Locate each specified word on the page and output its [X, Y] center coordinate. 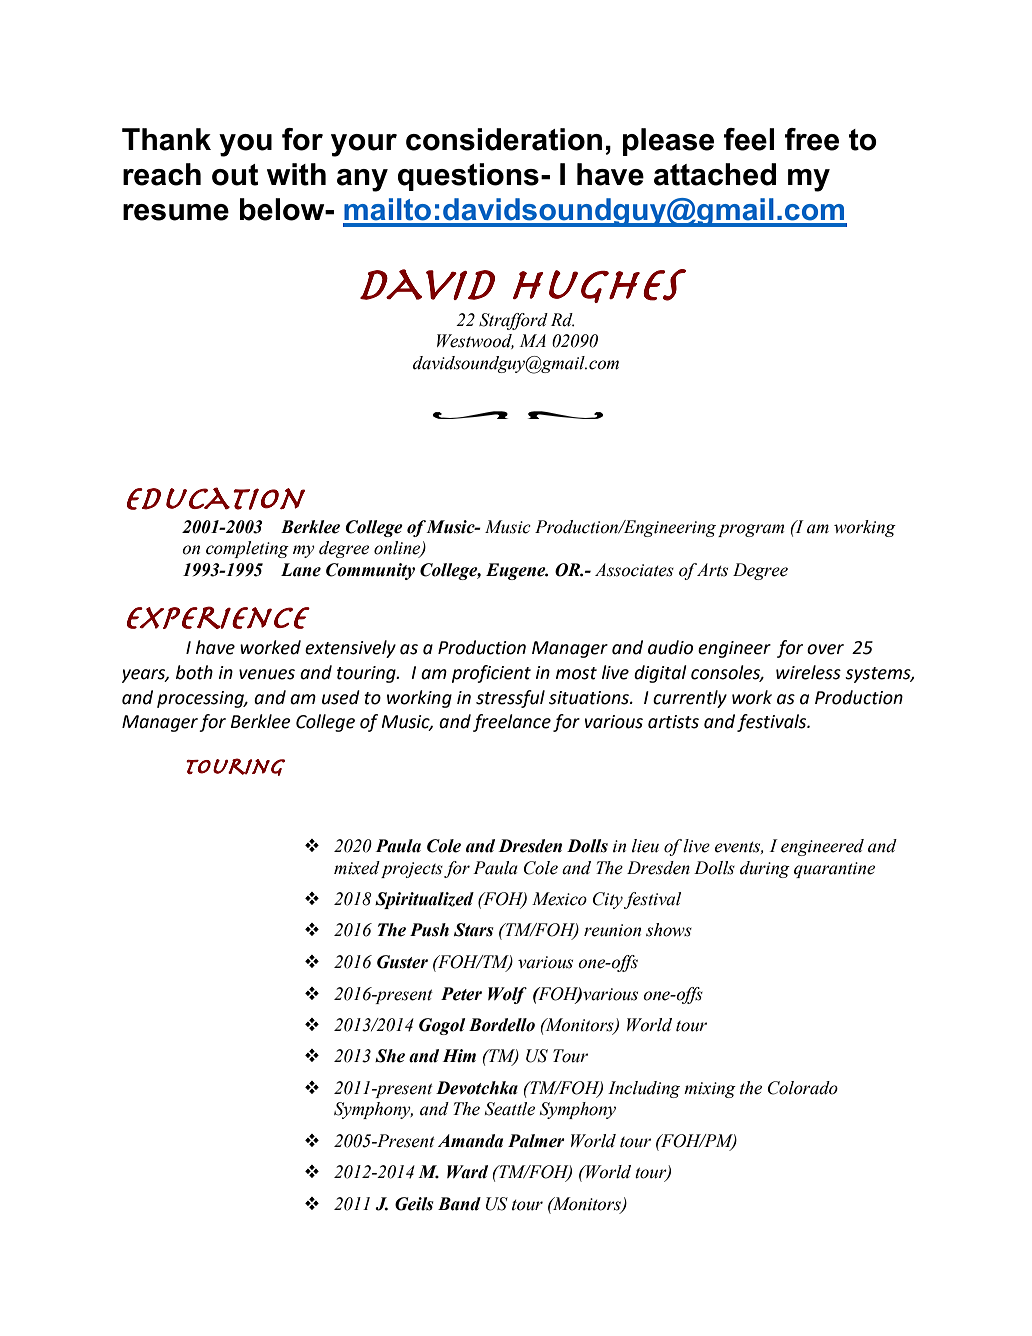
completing [247, 549]
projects [412, 870]
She [390, 1056]
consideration [504, 139]
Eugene [517, 571]
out [235, 175]
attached [715, 174]
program [751, 530]
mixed [357, 868]
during [765, 869]
